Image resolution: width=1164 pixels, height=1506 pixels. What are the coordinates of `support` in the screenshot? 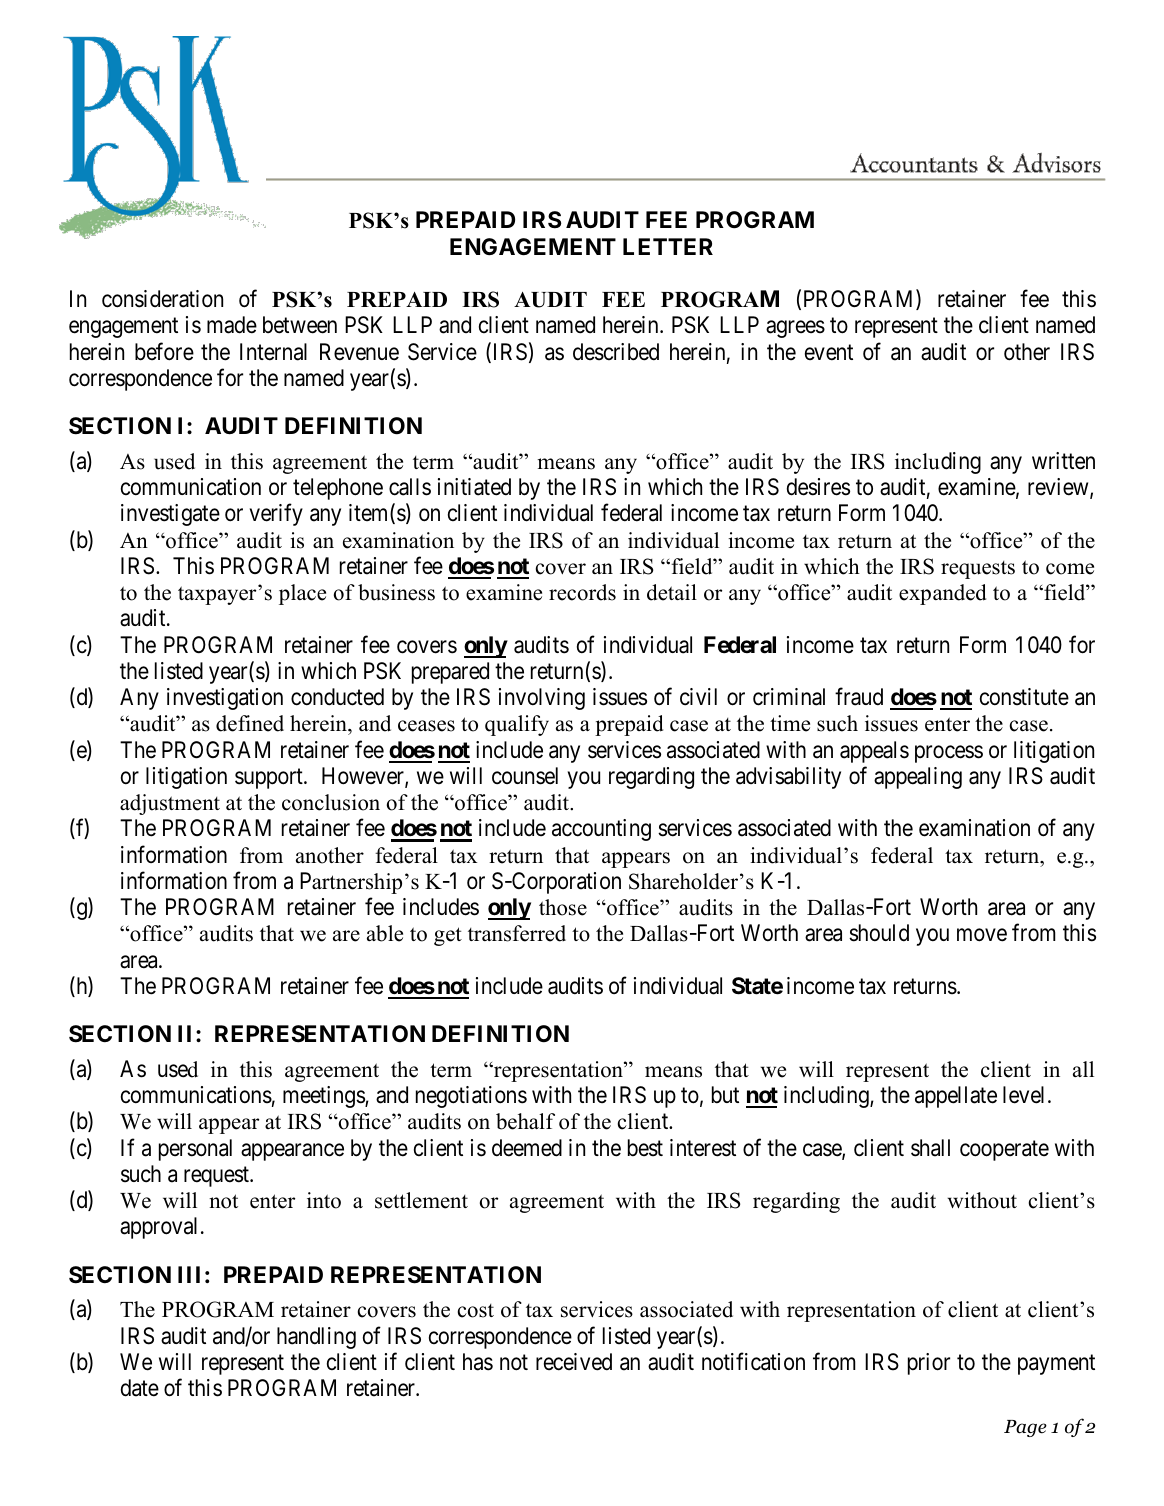 It's located at (270, 779).
